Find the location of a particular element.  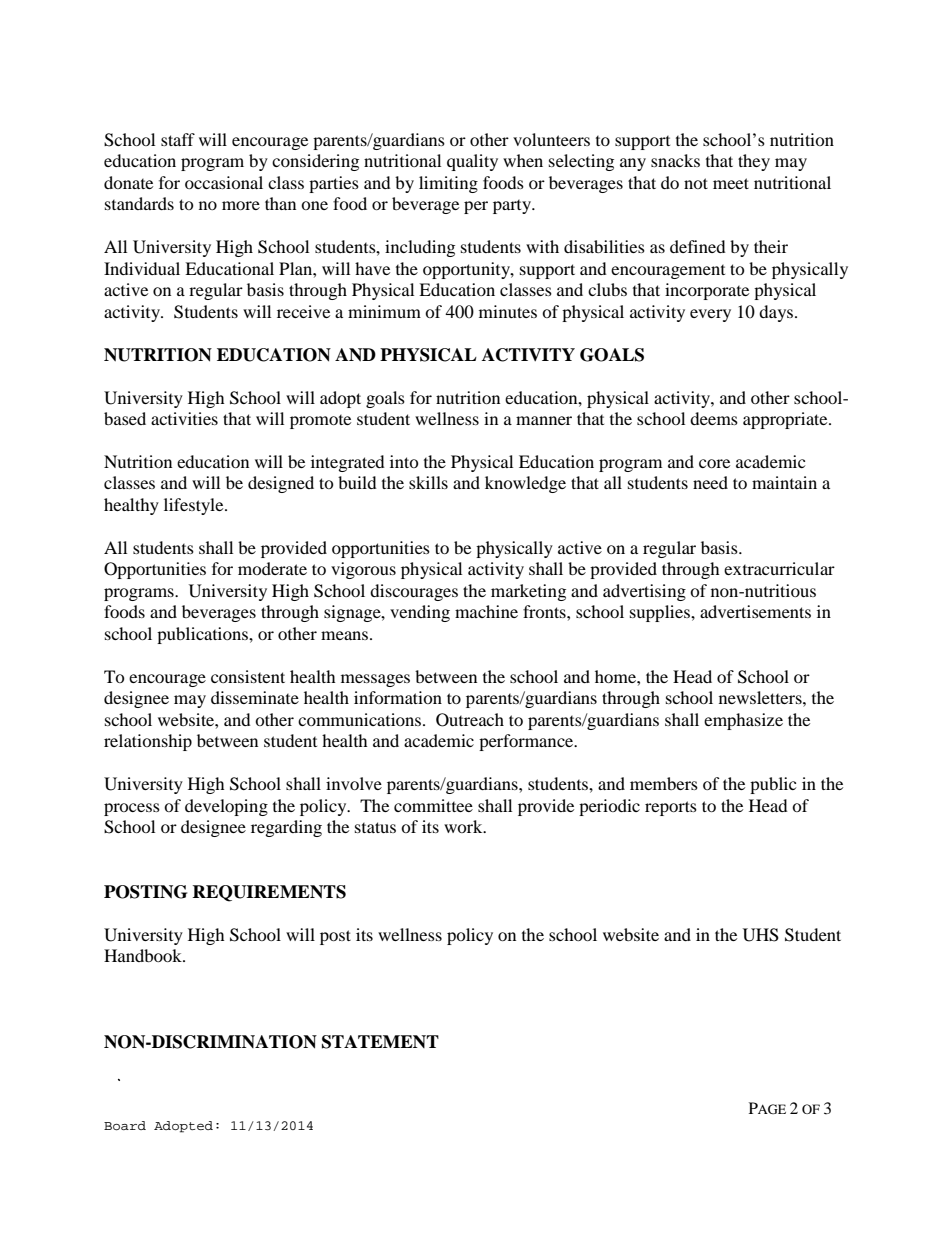

minutes is located at coordinates (508, 311).
